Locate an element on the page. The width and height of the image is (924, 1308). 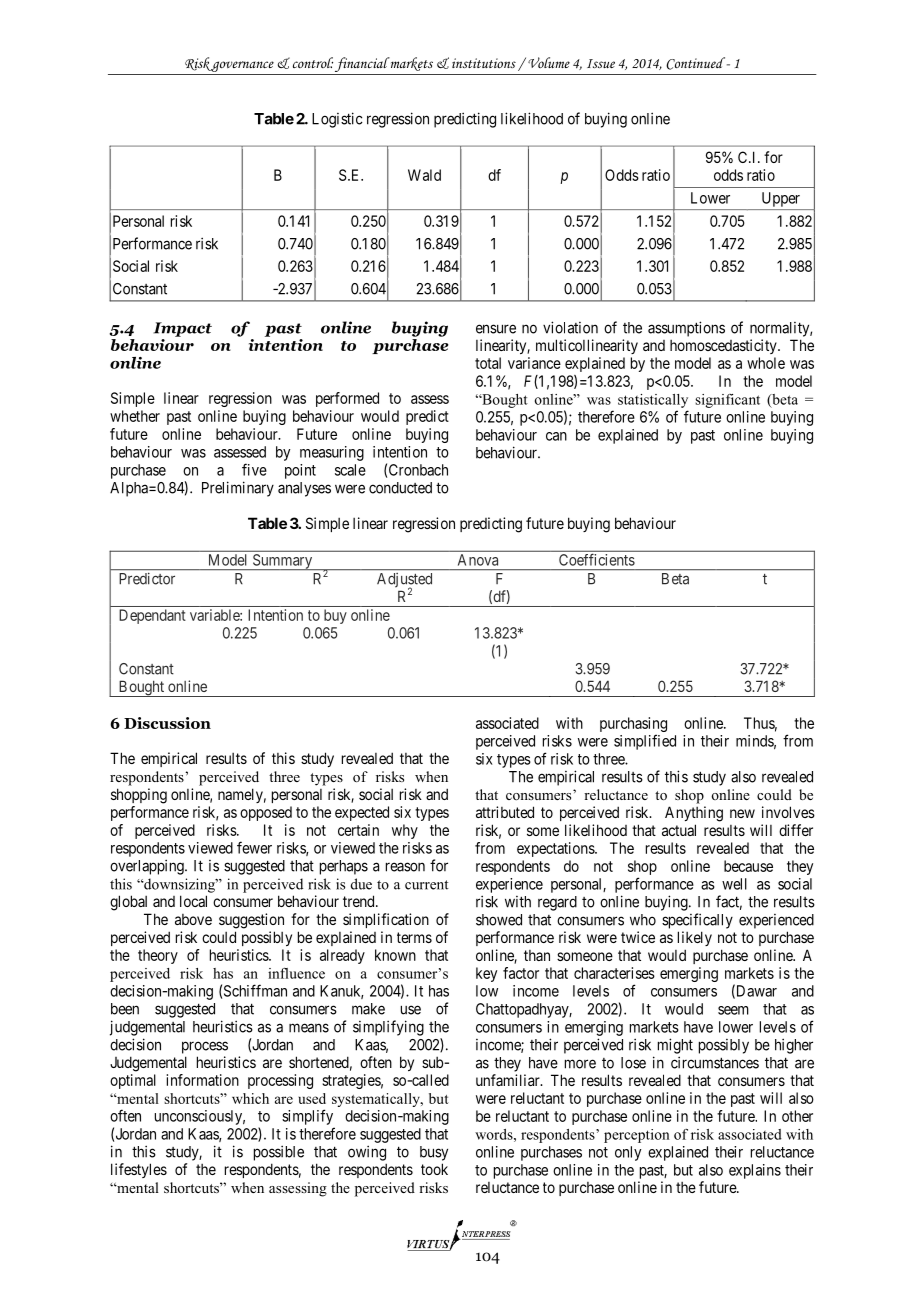
ensure is located at coordinates (496, 329).
